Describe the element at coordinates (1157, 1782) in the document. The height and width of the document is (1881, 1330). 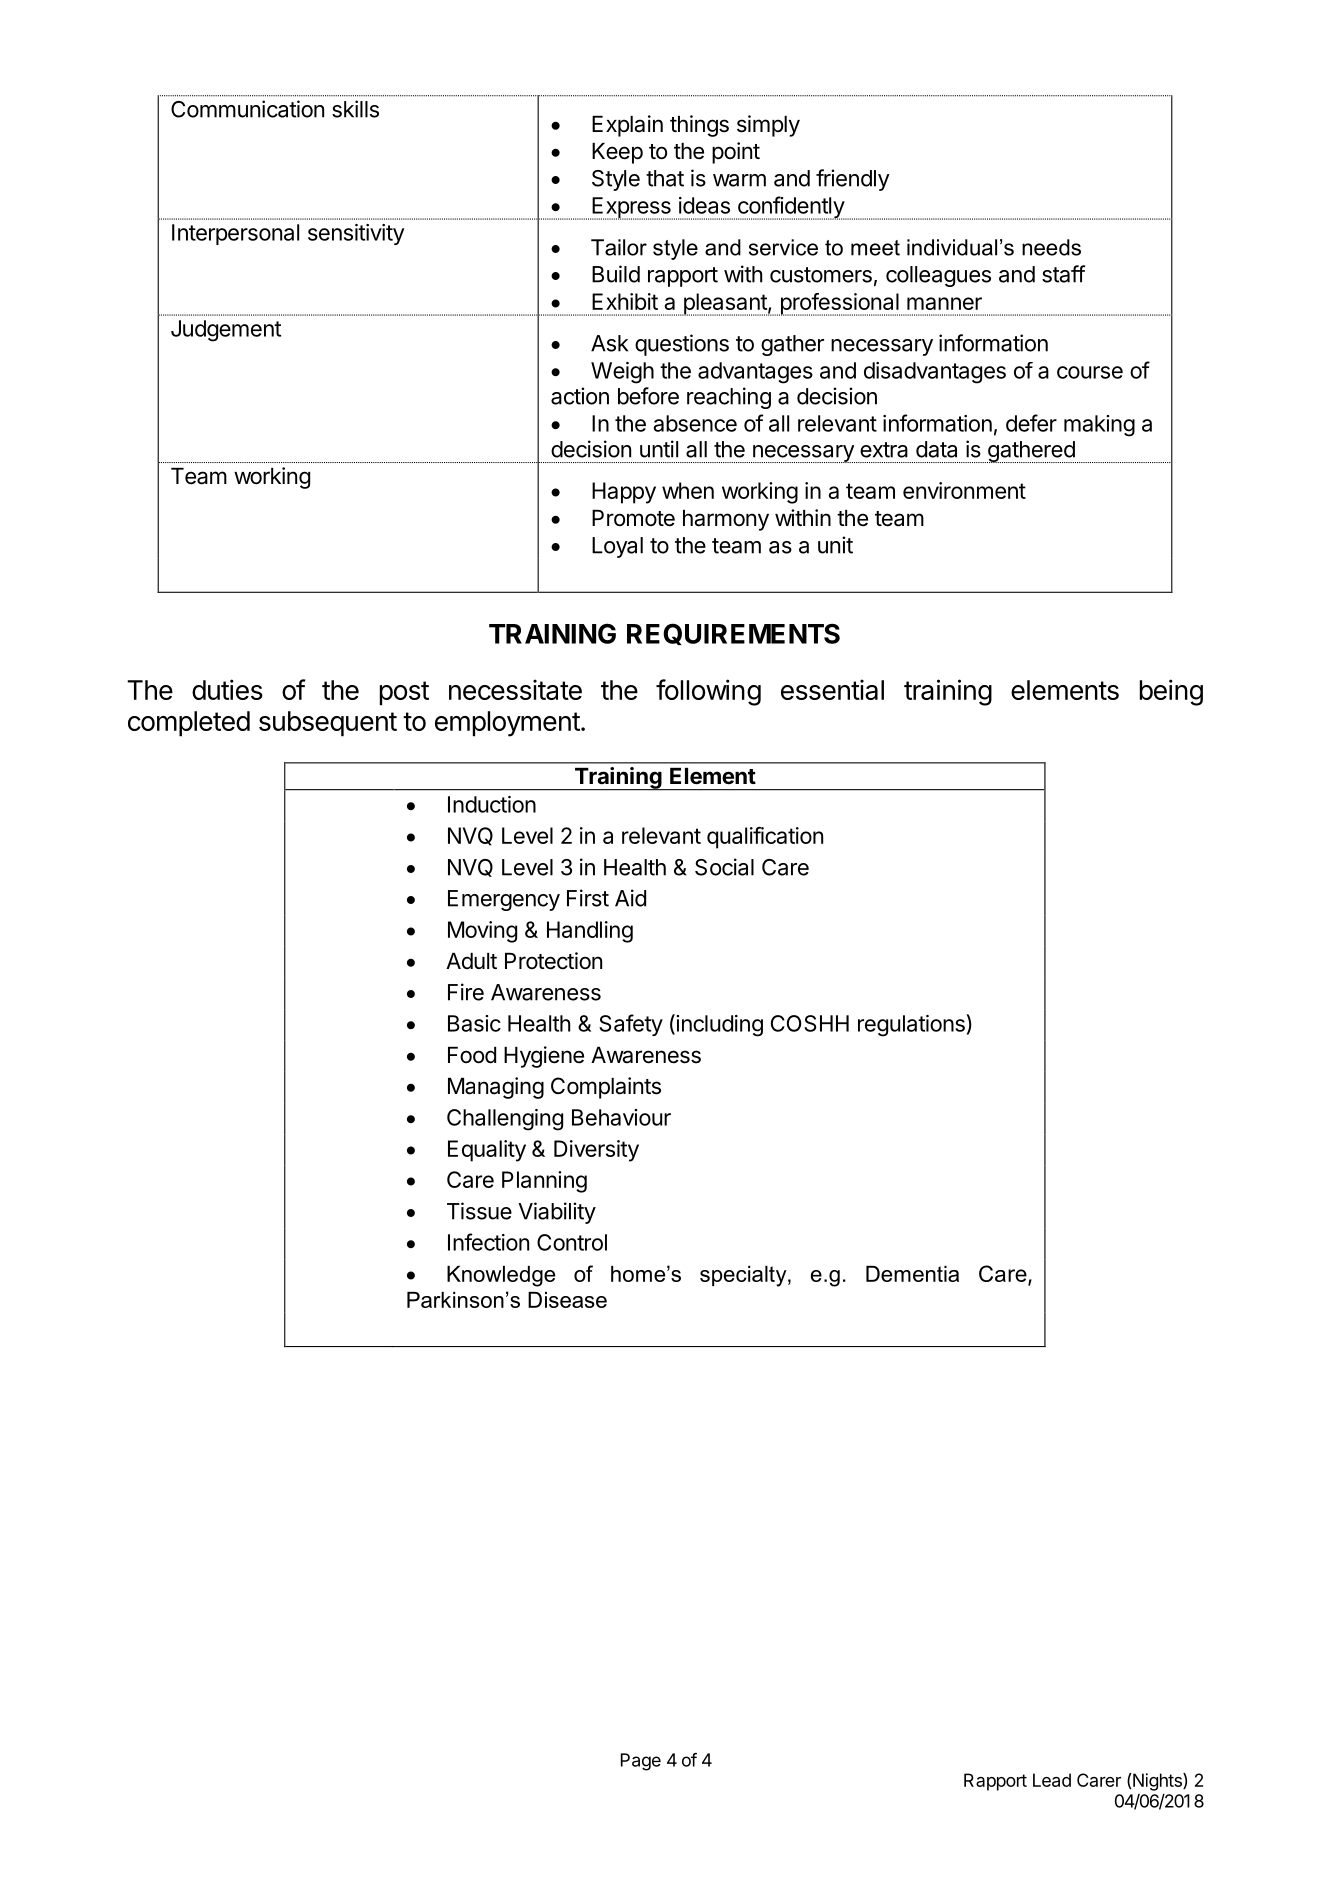
I see `Nights` at that location.
